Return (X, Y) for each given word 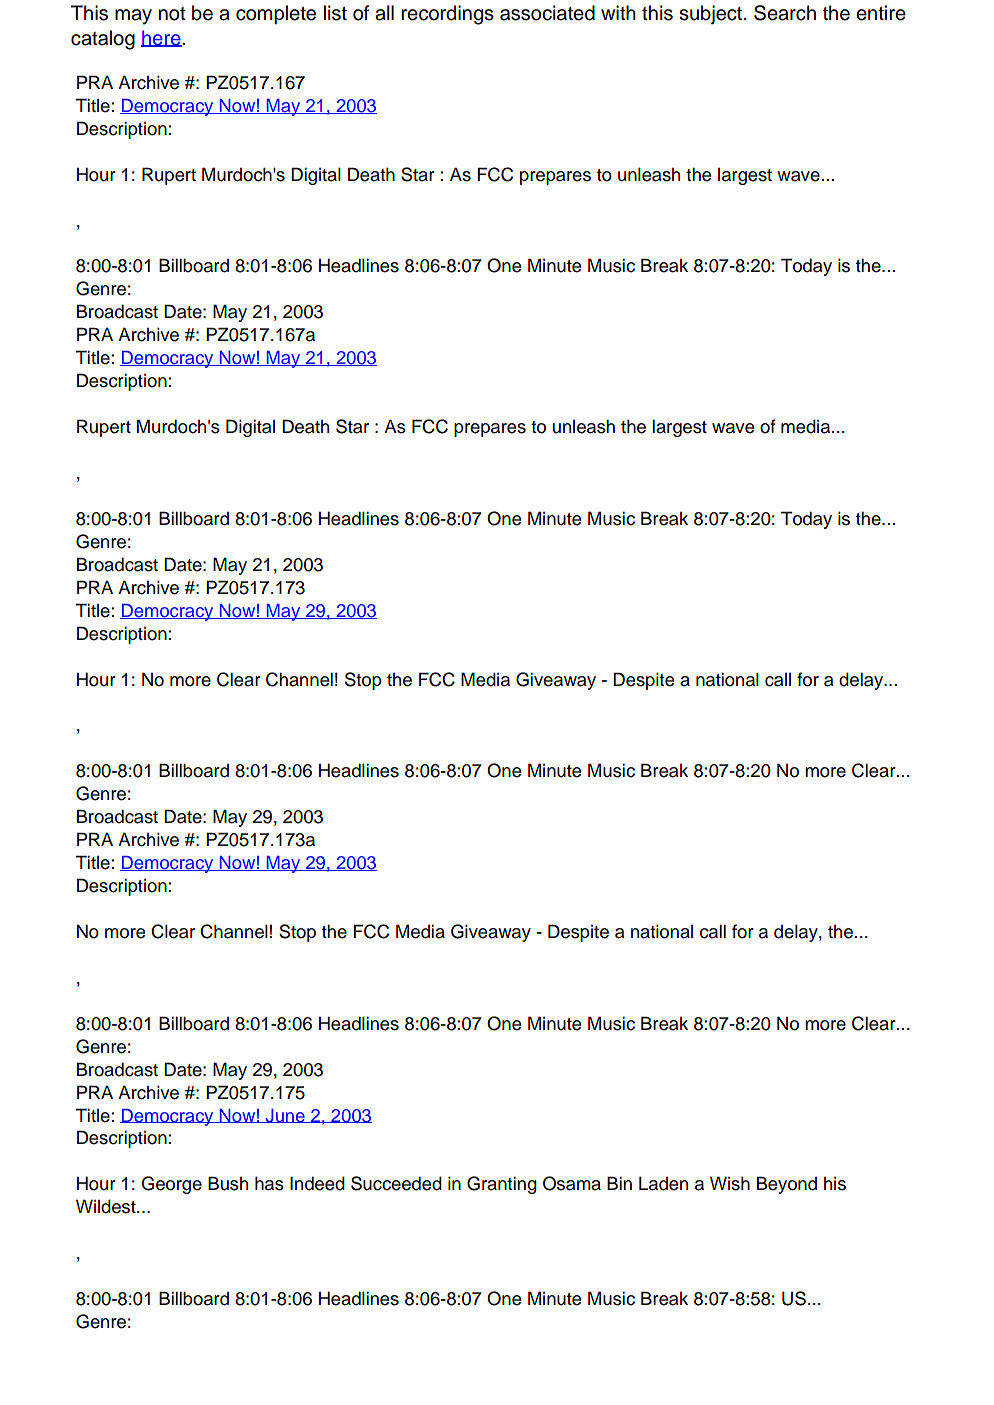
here (162, 38)
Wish (730, 1183)
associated (547, 13)
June (285, 1116)
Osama (572, 1183)
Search (785, 13)
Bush (228, 1183)
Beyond (787, 1185)
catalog (103, 40)
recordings (447, 15)
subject (712, 14)
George (171, 1185)
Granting (502, 1185)
